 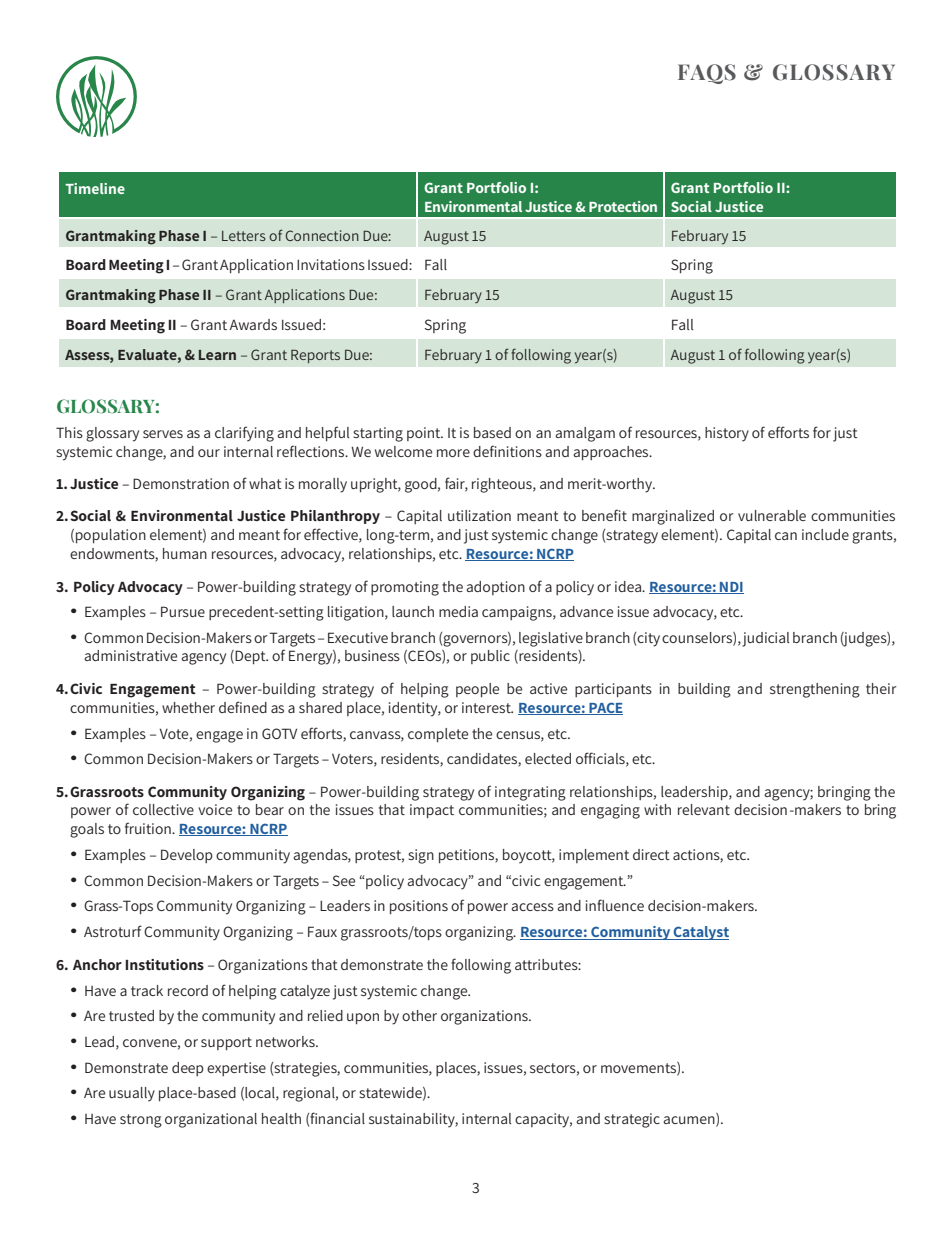 What do you see at coordinates (95, 188) in the screenshot?
I see `Timeline` at bounding box center [95, 188].
